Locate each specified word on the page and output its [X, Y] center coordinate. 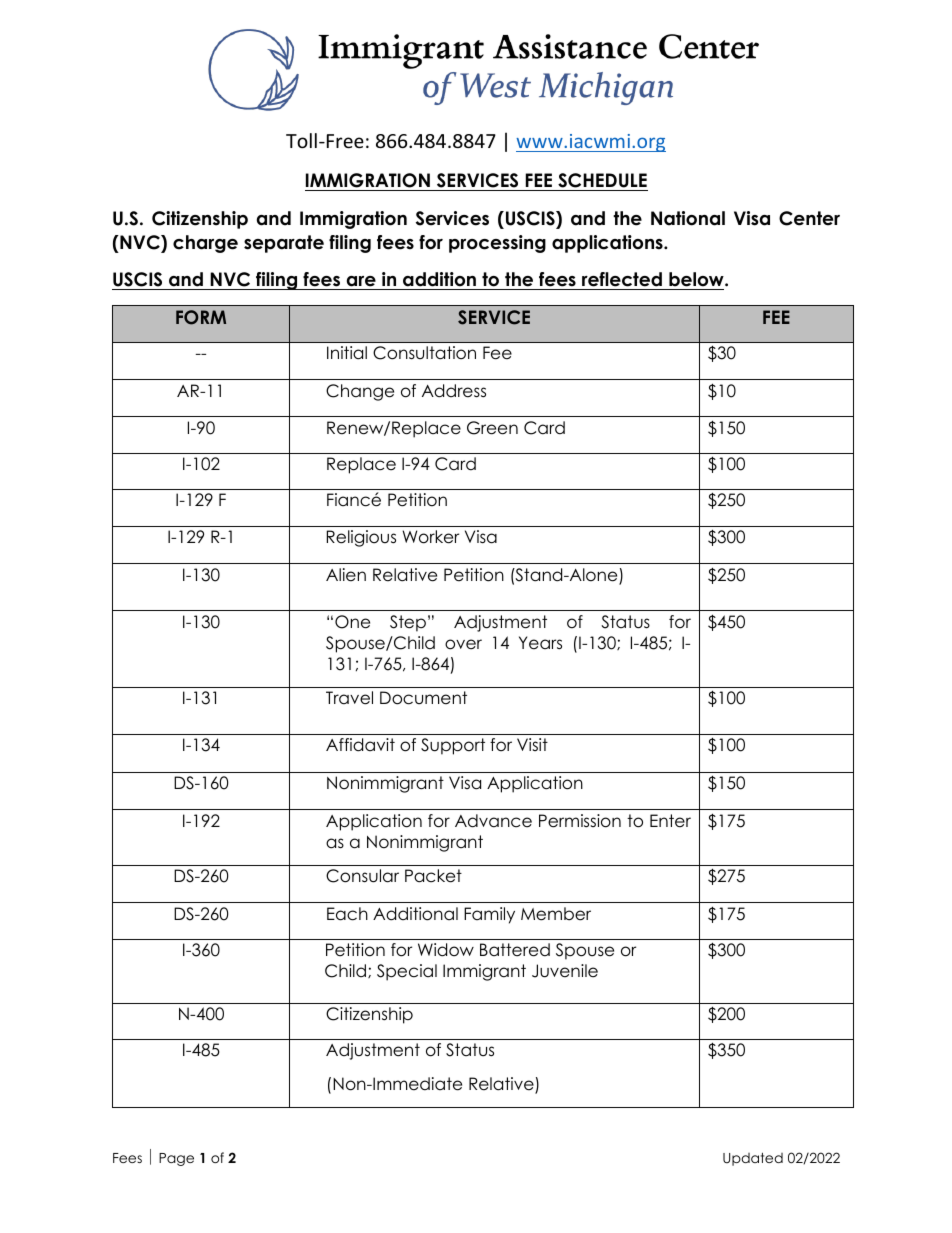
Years [540, 643]
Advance [493, 821]
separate [284, 244]
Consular [362, 876]
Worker [430, 537]
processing [497, 244]
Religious [361, 538]
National [688, 218]
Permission [580, 821]
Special [407, 972]
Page [176, 1159]
